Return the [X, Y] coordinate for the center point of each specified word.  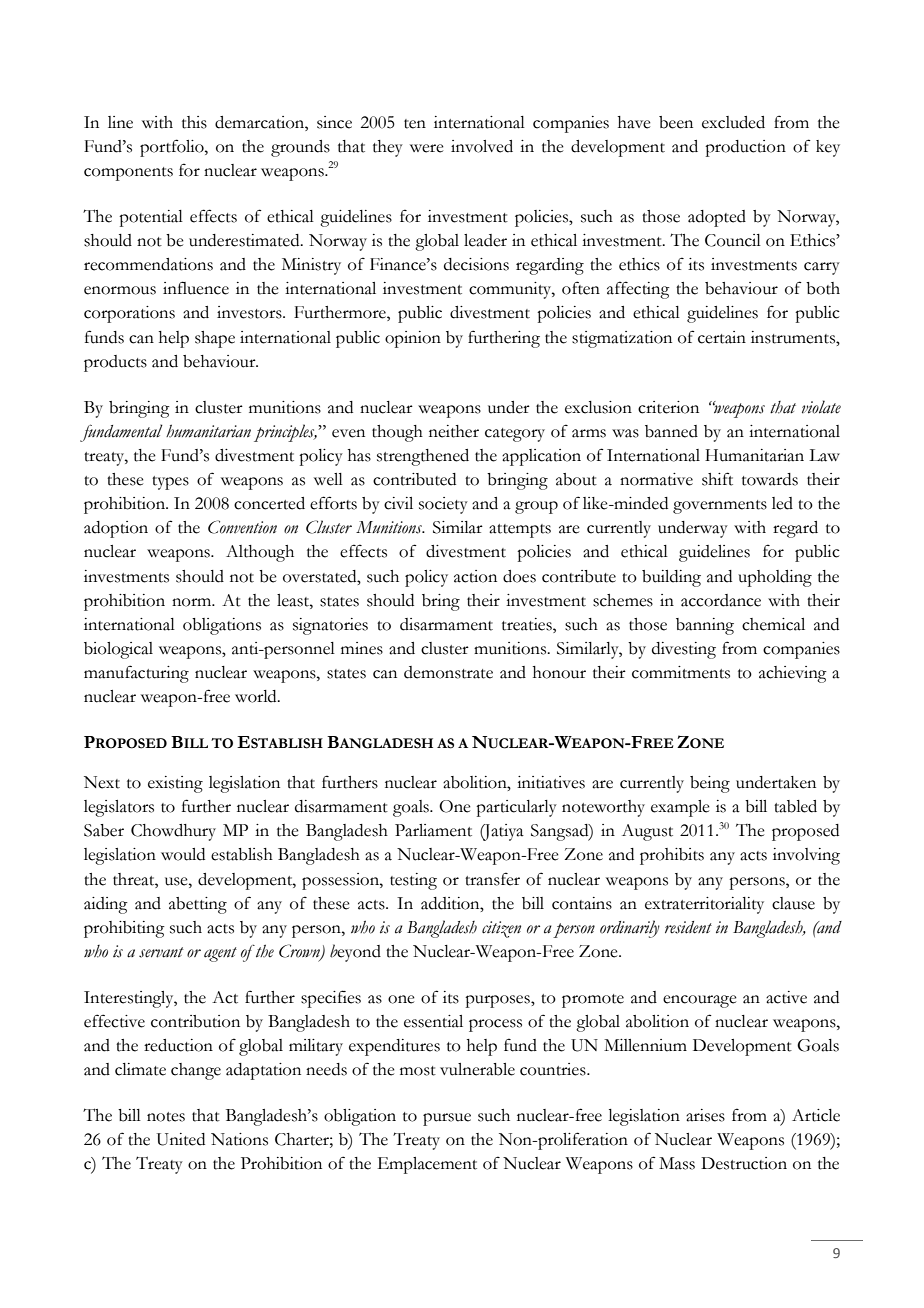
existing [175, 784]
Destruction [744, 1163]
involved [482, 146]
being [710, 784]
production [745, 148]
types [170, 483]
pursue [447, 1119]
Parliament [433, 830]
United [181, 1139]
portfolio [173, 148]
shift [717, 479]
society [443, 505]
